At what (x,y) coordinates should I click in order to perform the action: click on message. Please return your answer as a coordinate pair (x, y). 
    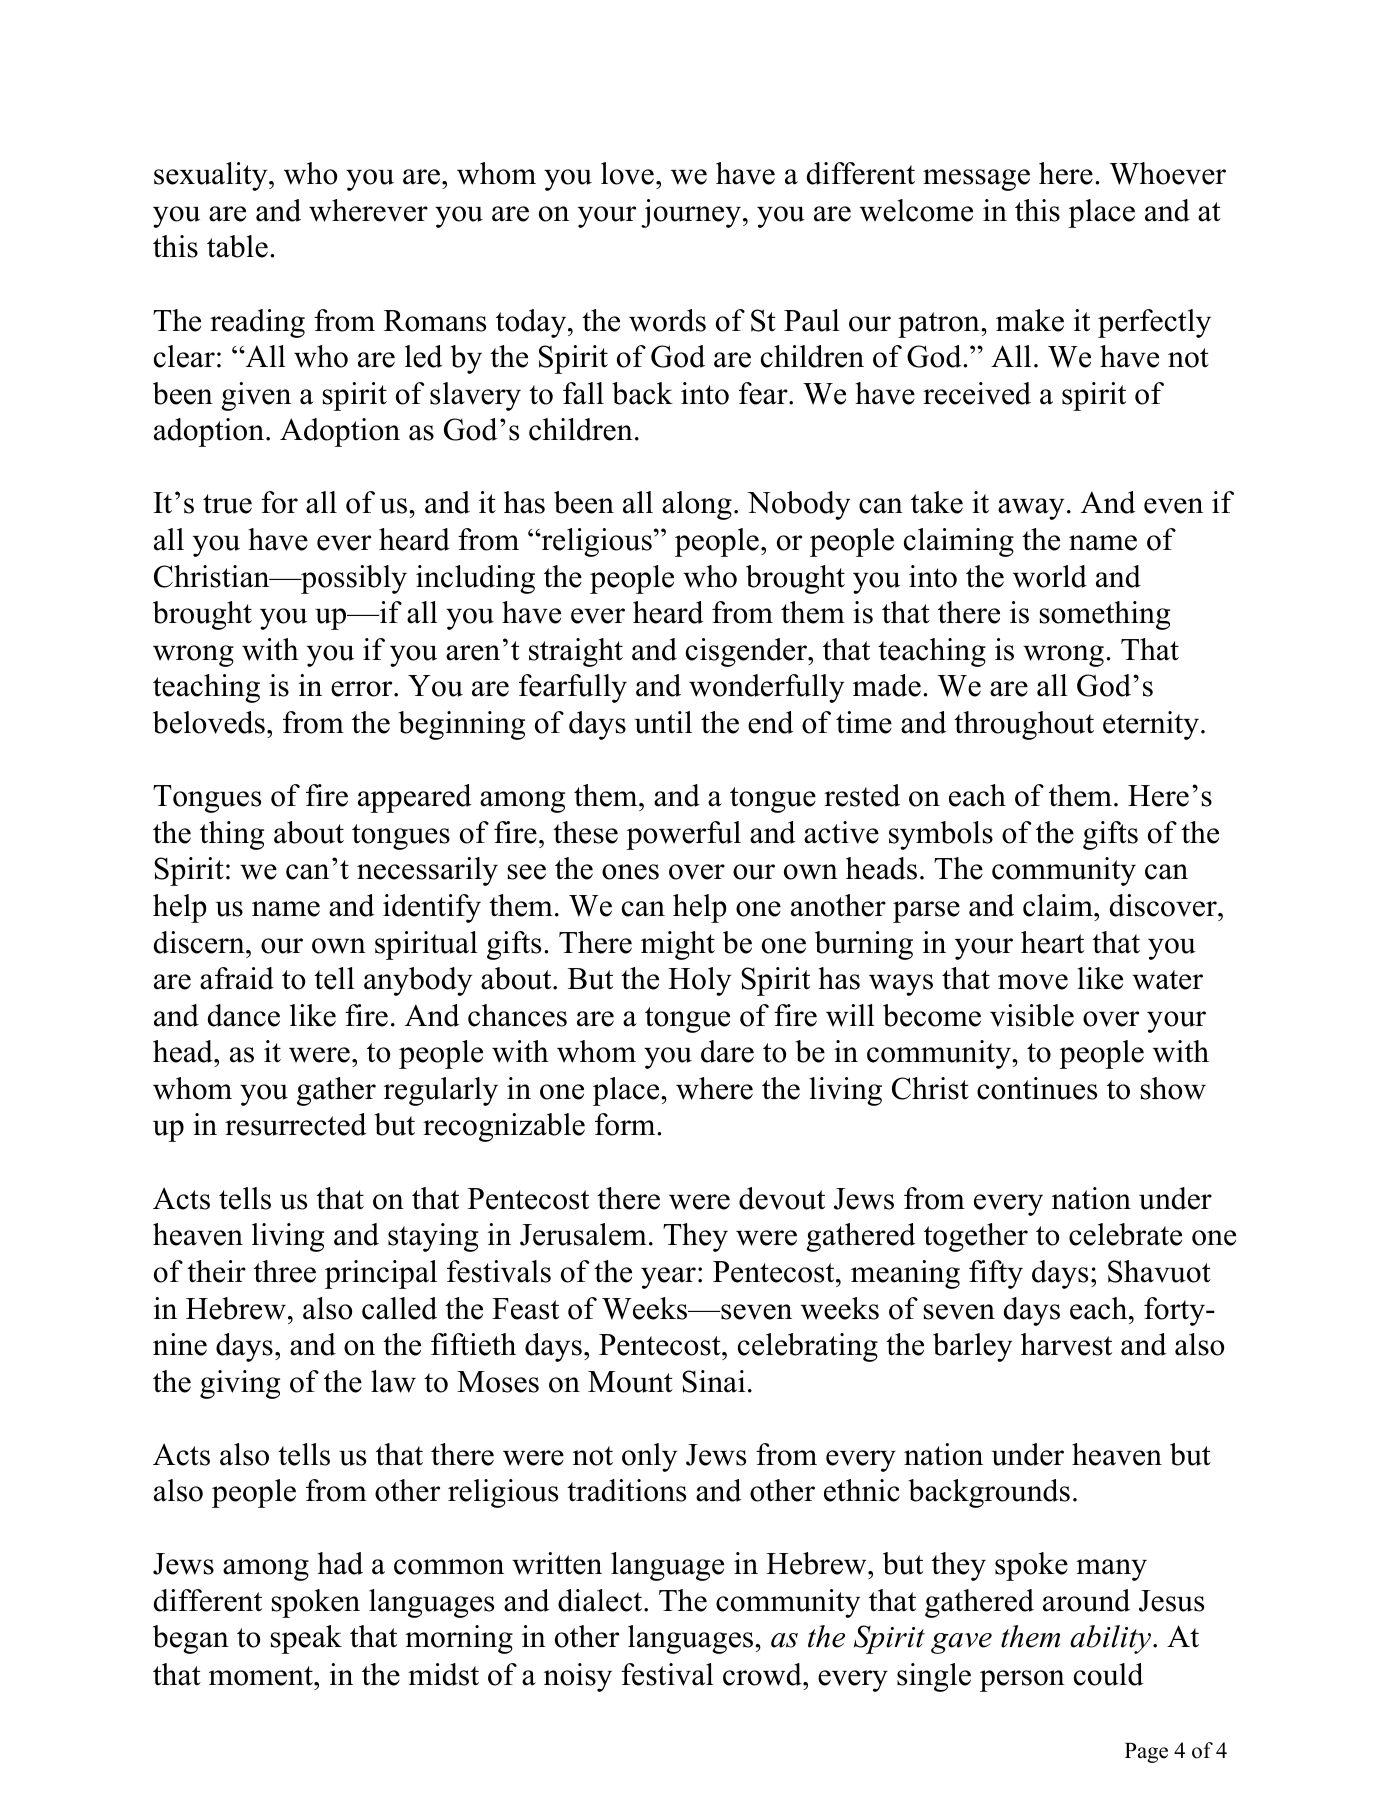
    Looking at the image, I should click on (976, 180).
